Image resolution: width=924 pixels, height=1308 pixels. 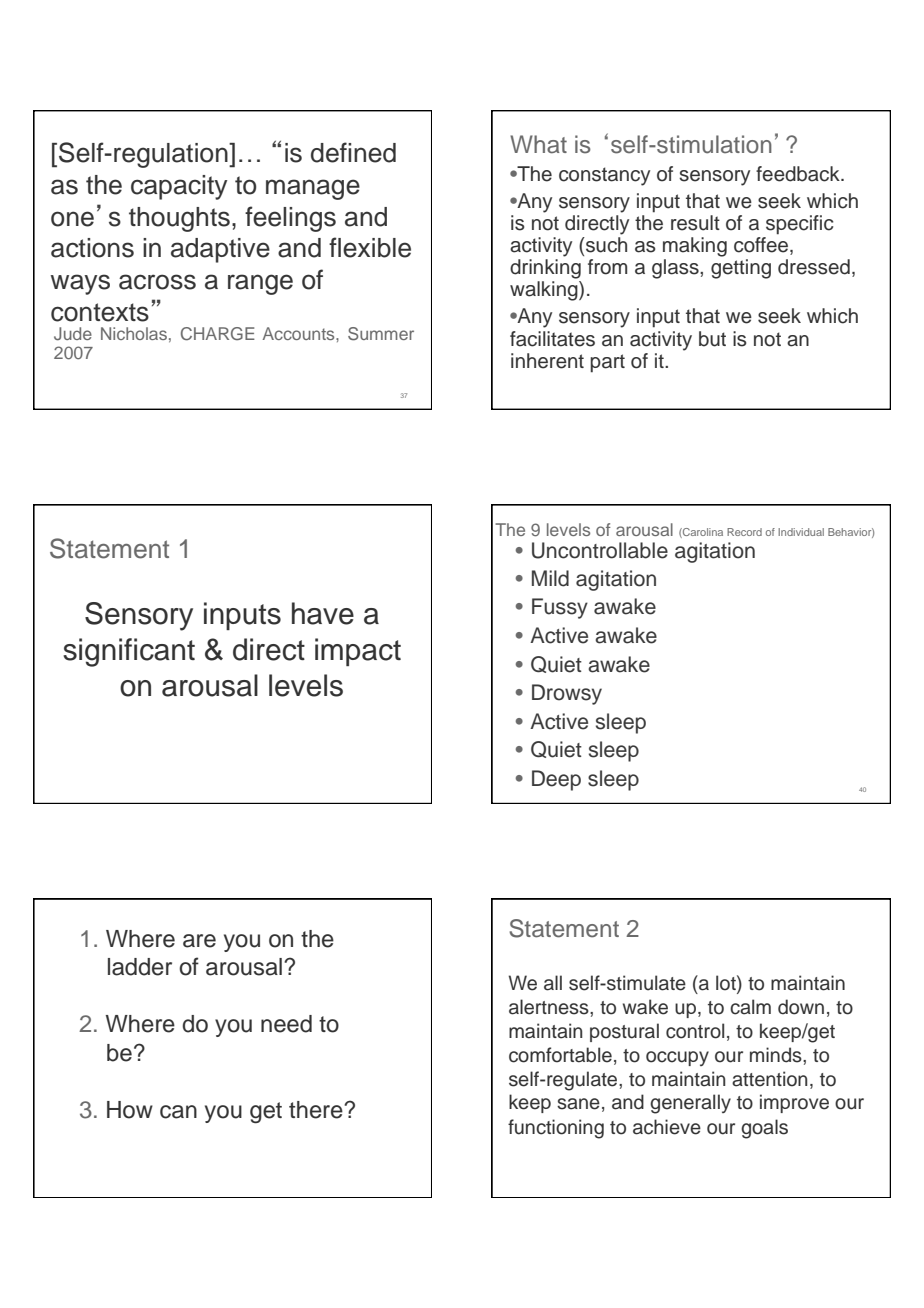 I want to click on How, so click(x=130, y=1110).
